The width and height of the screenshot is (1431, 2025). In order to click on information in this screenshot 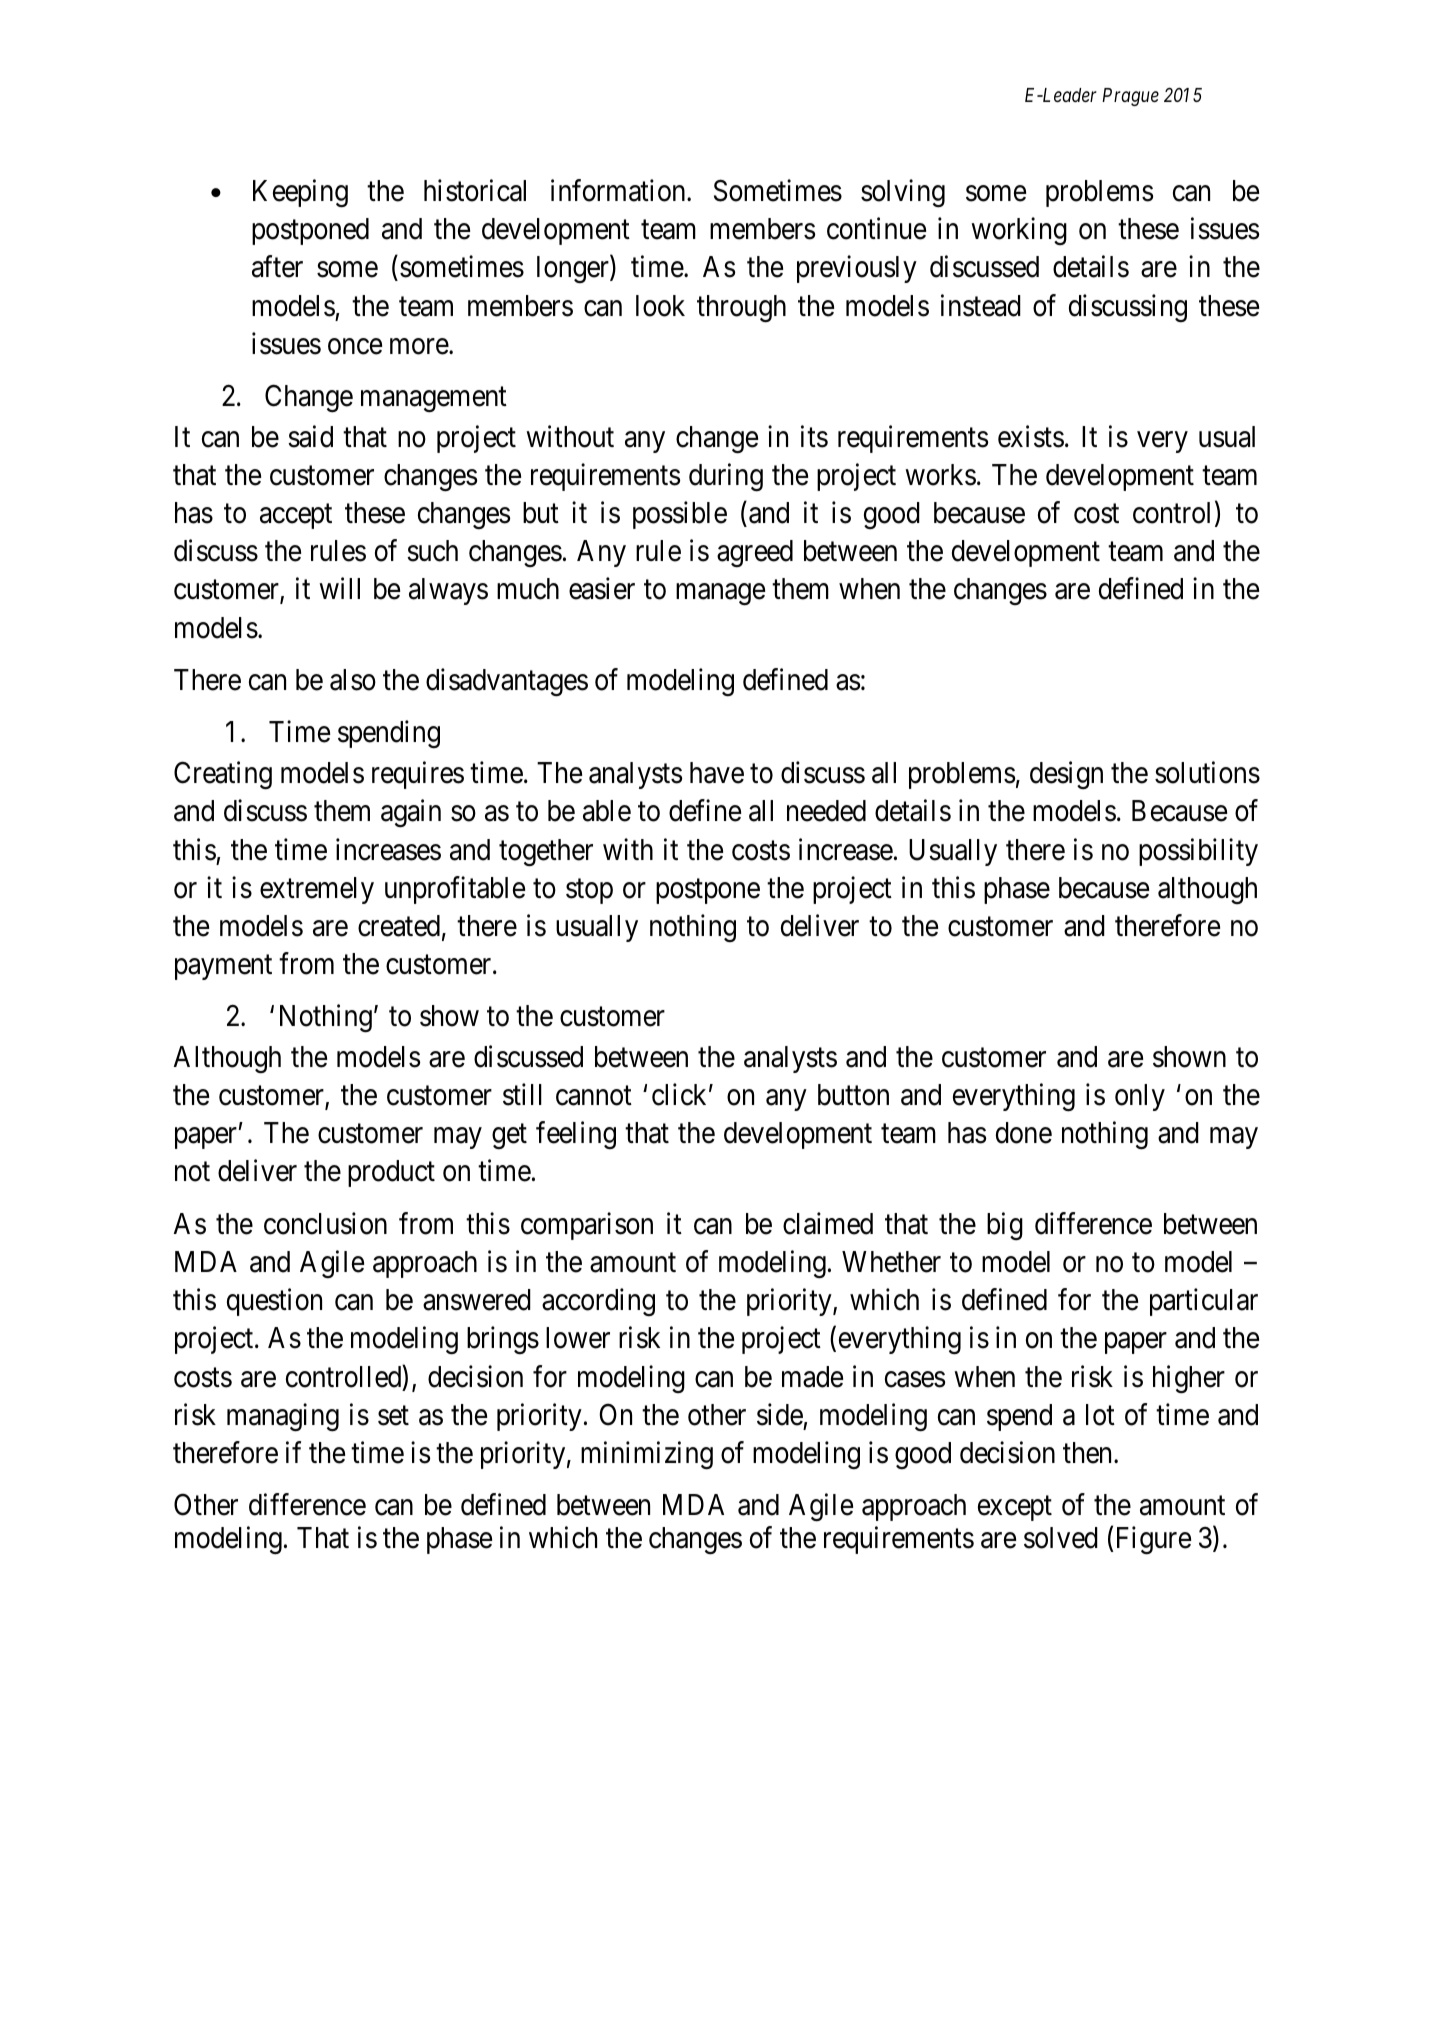, I will do `click(619, 190)`.
